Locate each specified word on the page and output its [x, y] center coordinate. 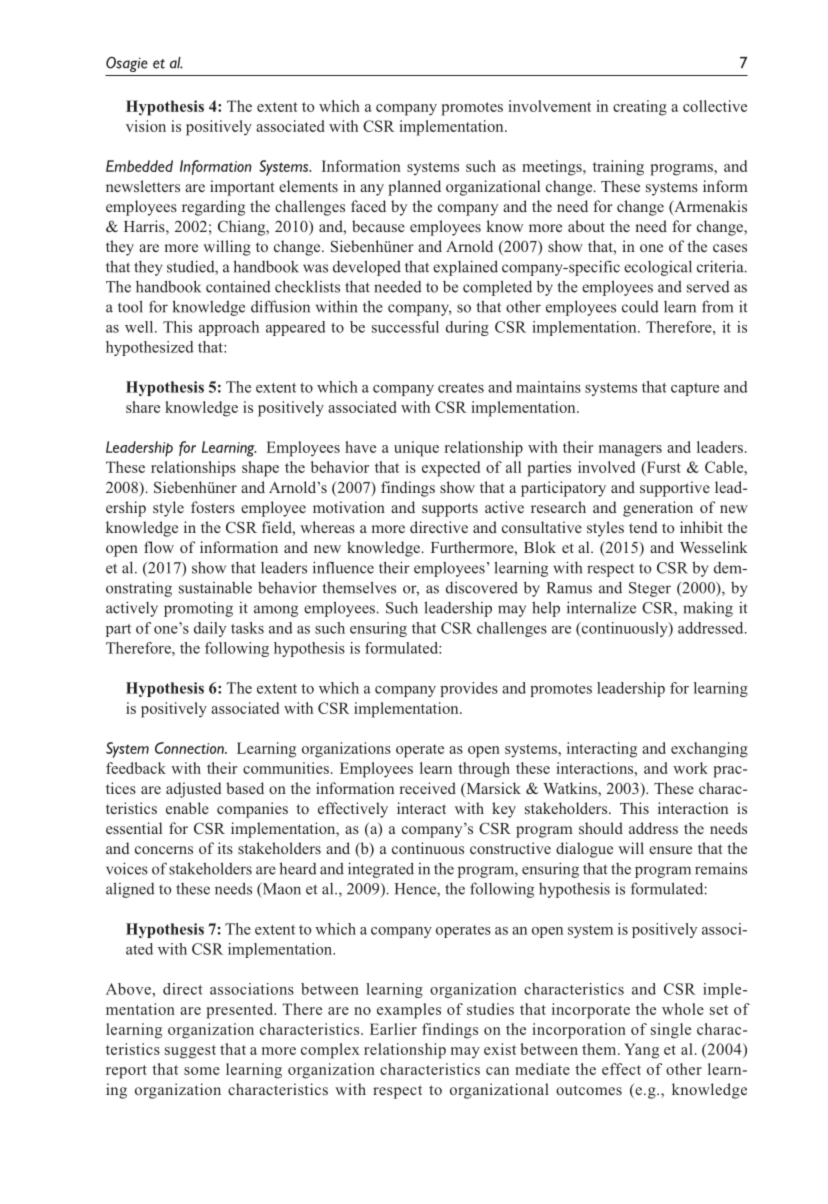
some [202, 1071]
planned [414, 188]
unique [416, 449]
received [427, 788]
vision [146, 126]
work [690, 768]
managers [630, 451]
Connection [190, 748]
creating [640, 108]
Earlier [393, 1029]
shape [260, 469]
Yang [641, 1051]
